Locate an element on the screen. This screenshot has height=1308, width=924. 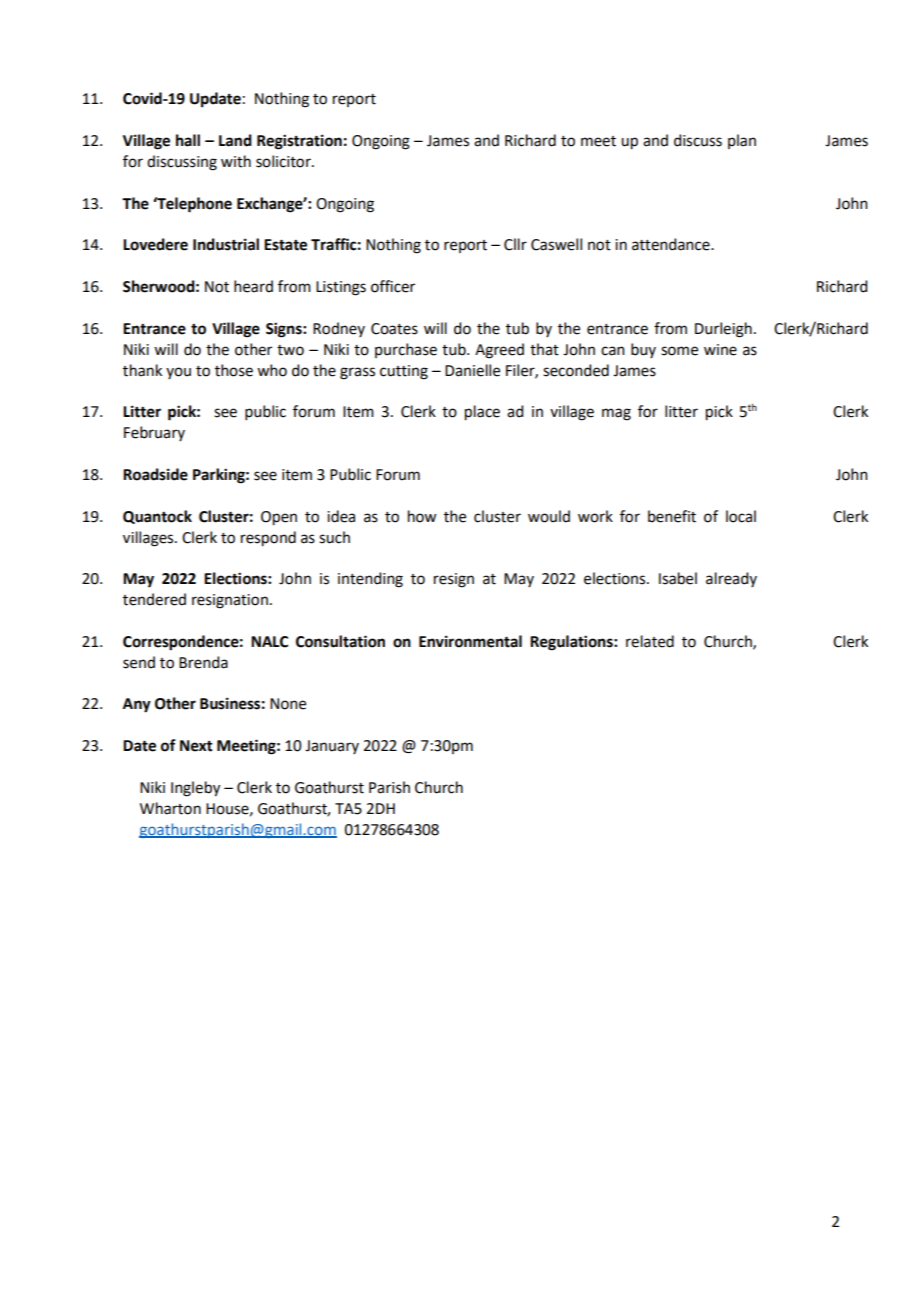
benefit is located at coordinates (672, 516).
